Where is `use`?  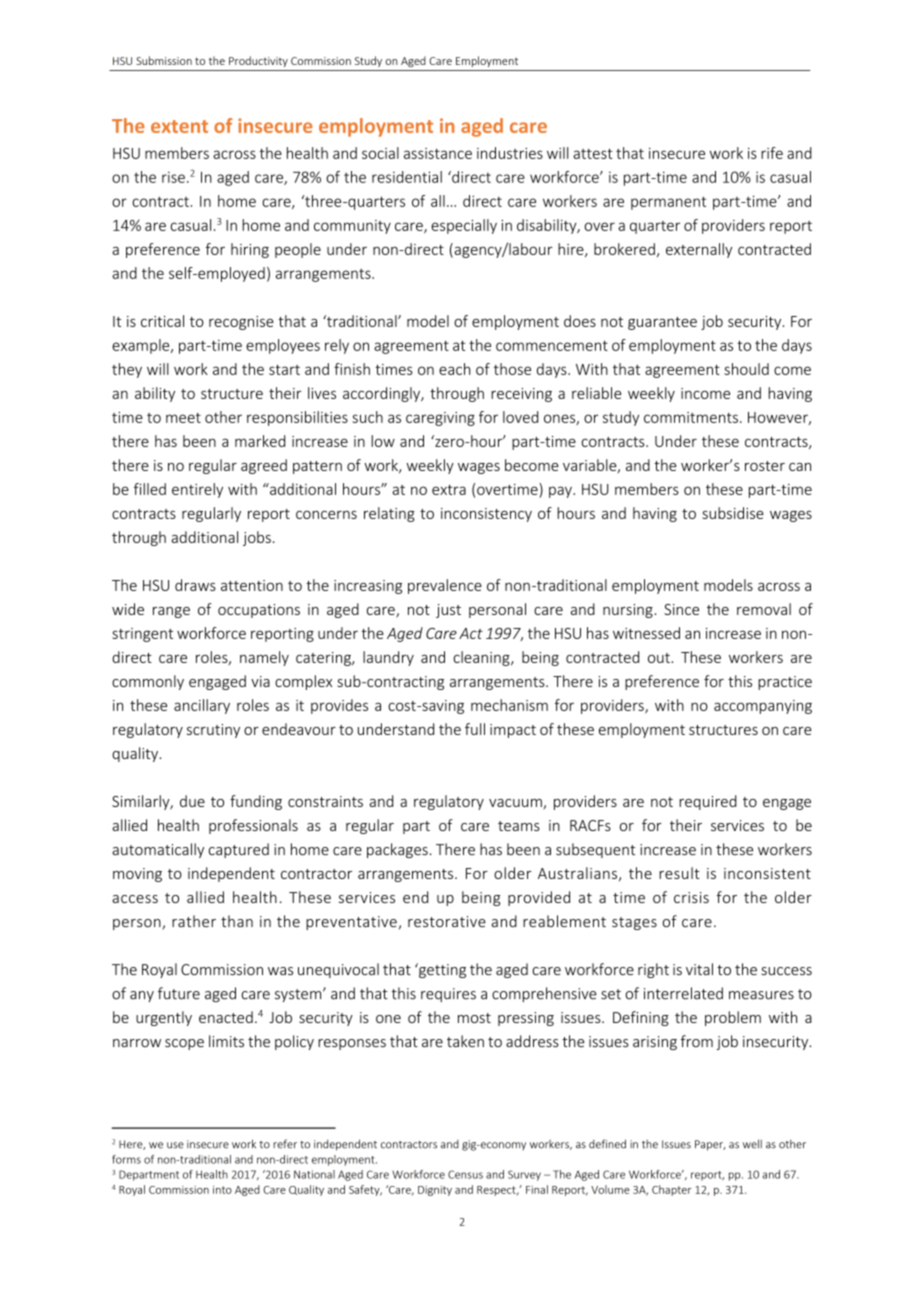 use is located at coordinates (175, 1145).
